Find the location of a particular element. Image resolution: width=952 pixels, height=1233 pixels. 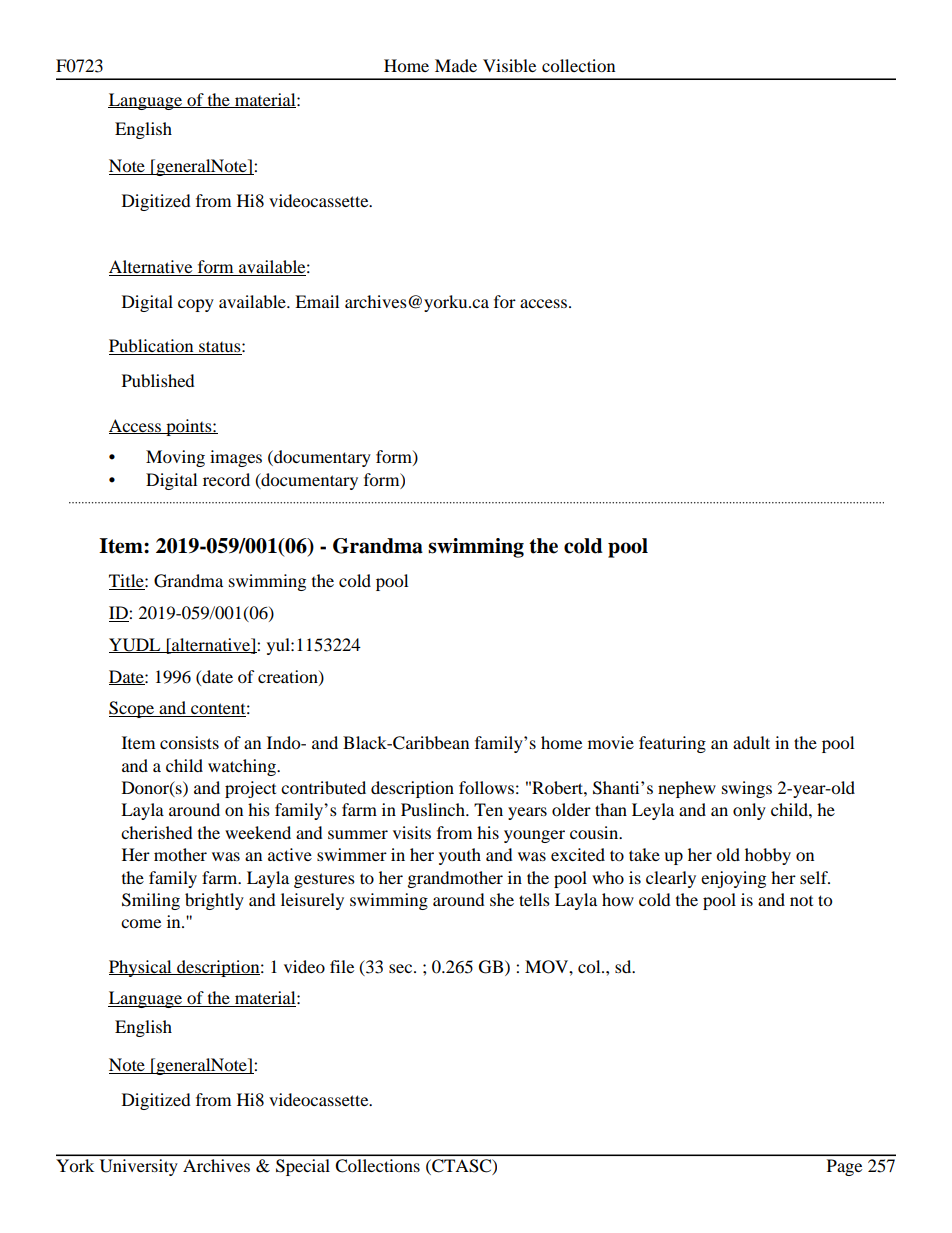

movie is located at coordinates (611, 742).
